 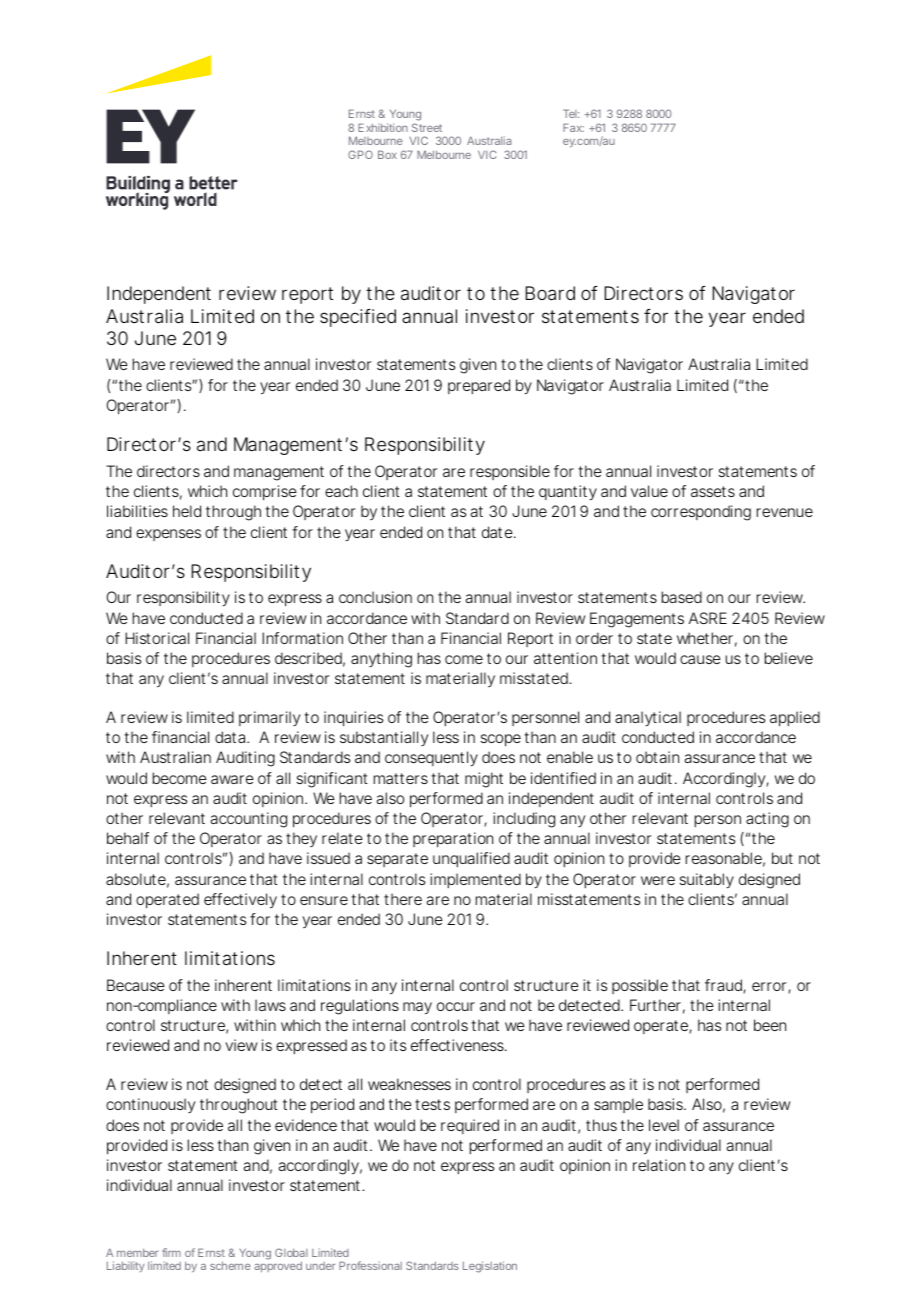 I want to click on effectively, so click(x=240, y=901).
